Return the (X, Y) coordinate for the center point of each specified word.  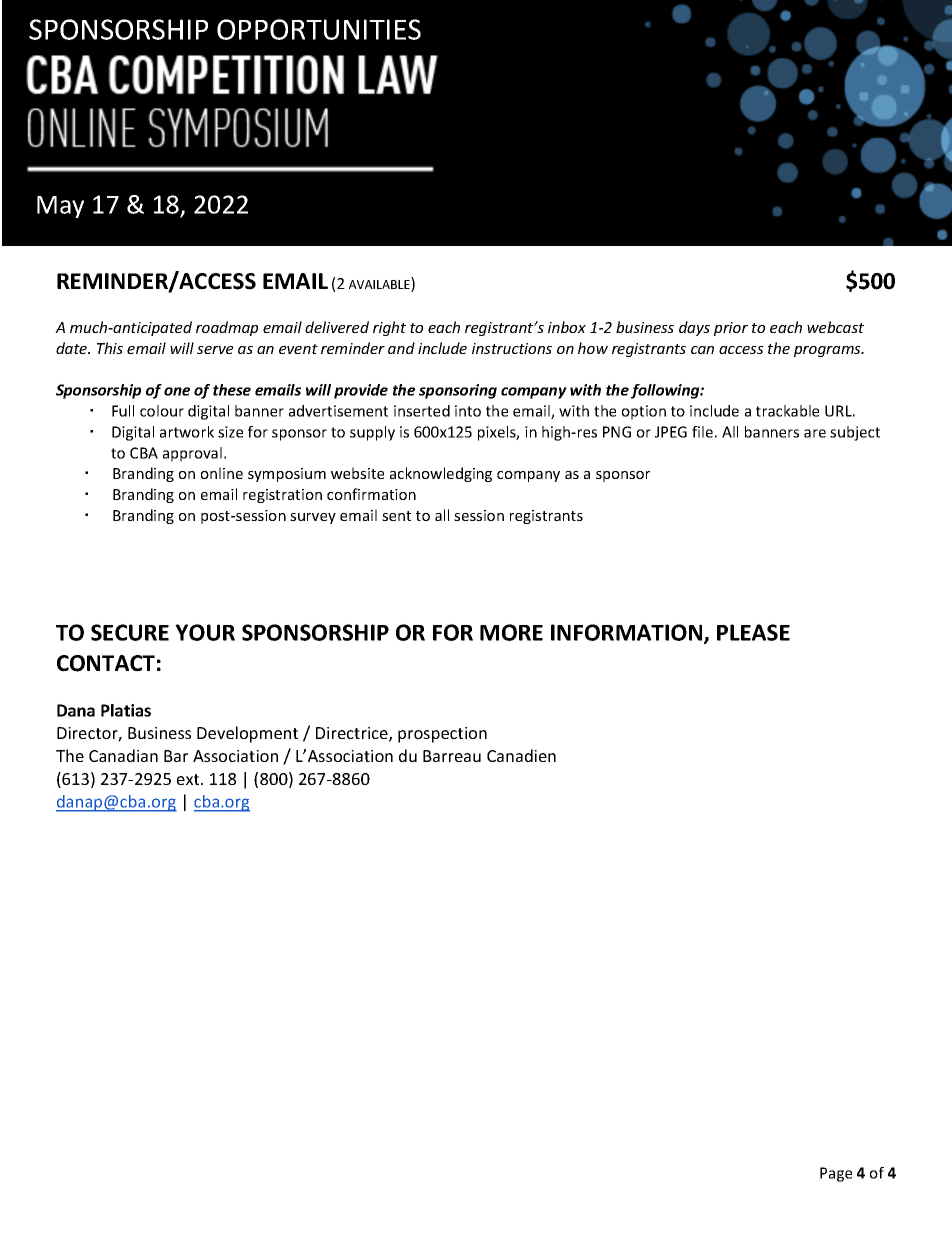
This (110, 348)
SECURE (130, 632)
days (694, 328)
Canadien (521, 755)
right (389, 328)
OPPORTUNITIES (319, 29)
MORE (511, 632)
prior (731, 329)
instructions (512, 348)
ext (189, 779)
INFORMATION (628, 634)
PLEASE (753, 632)
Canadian (123, 755)
